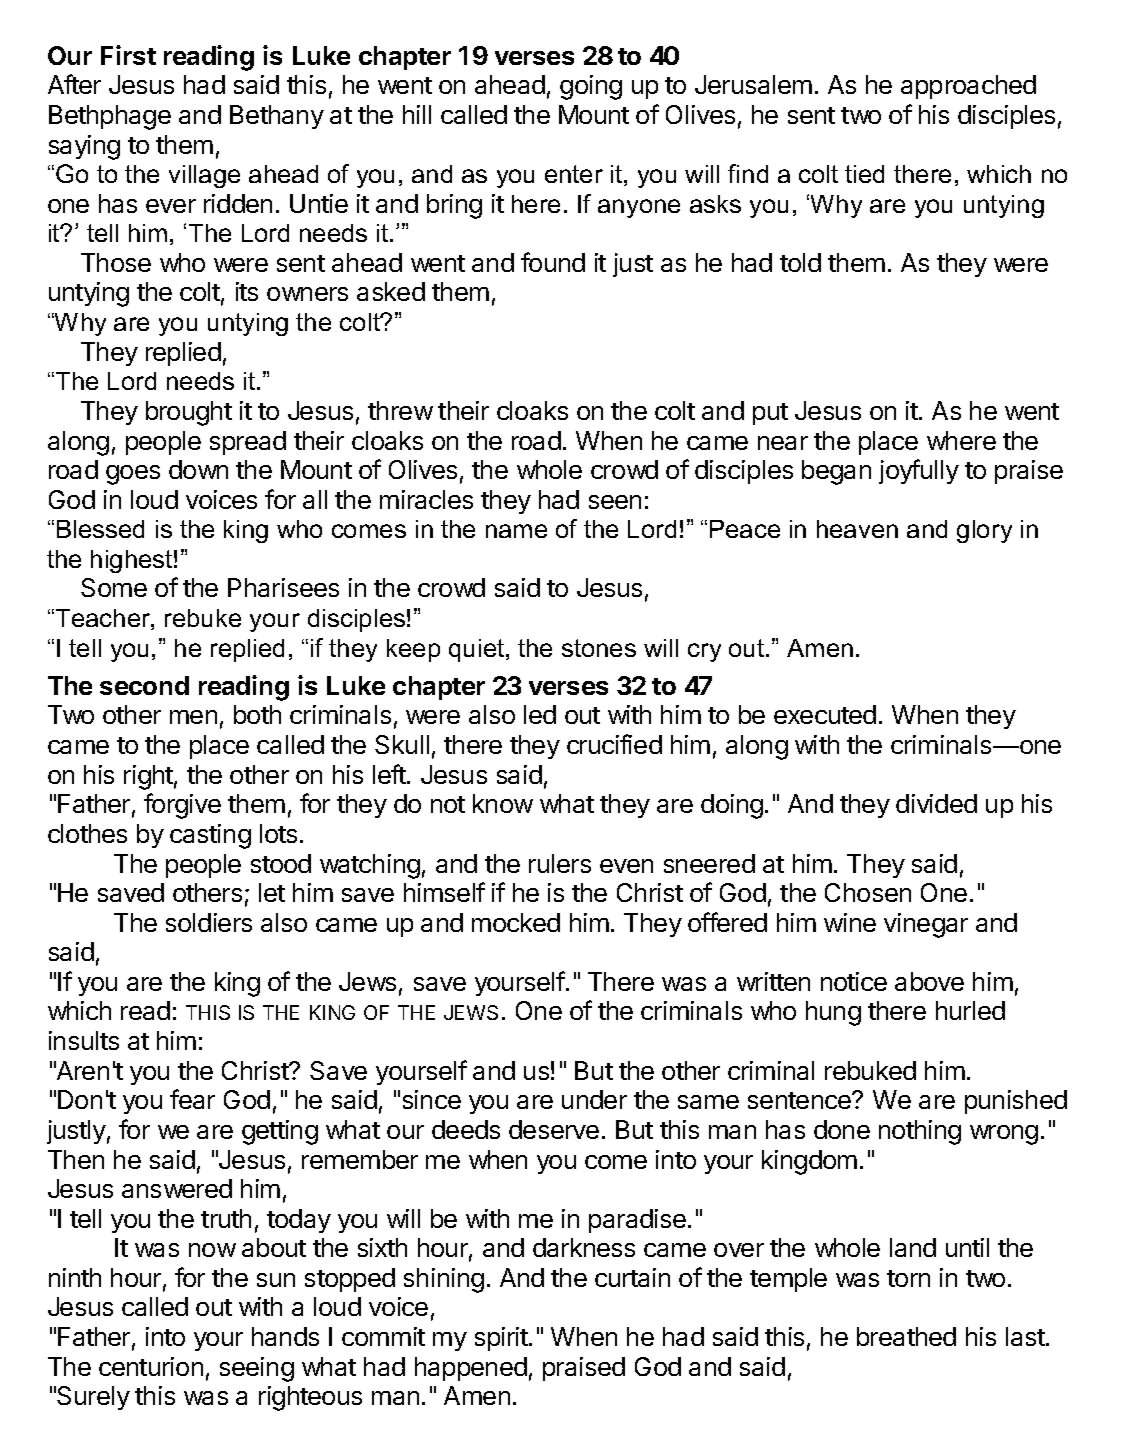 Image resolution: width=1125 pixels, height=1456 pixels. I want to click on crucified, so click(614, 744).
